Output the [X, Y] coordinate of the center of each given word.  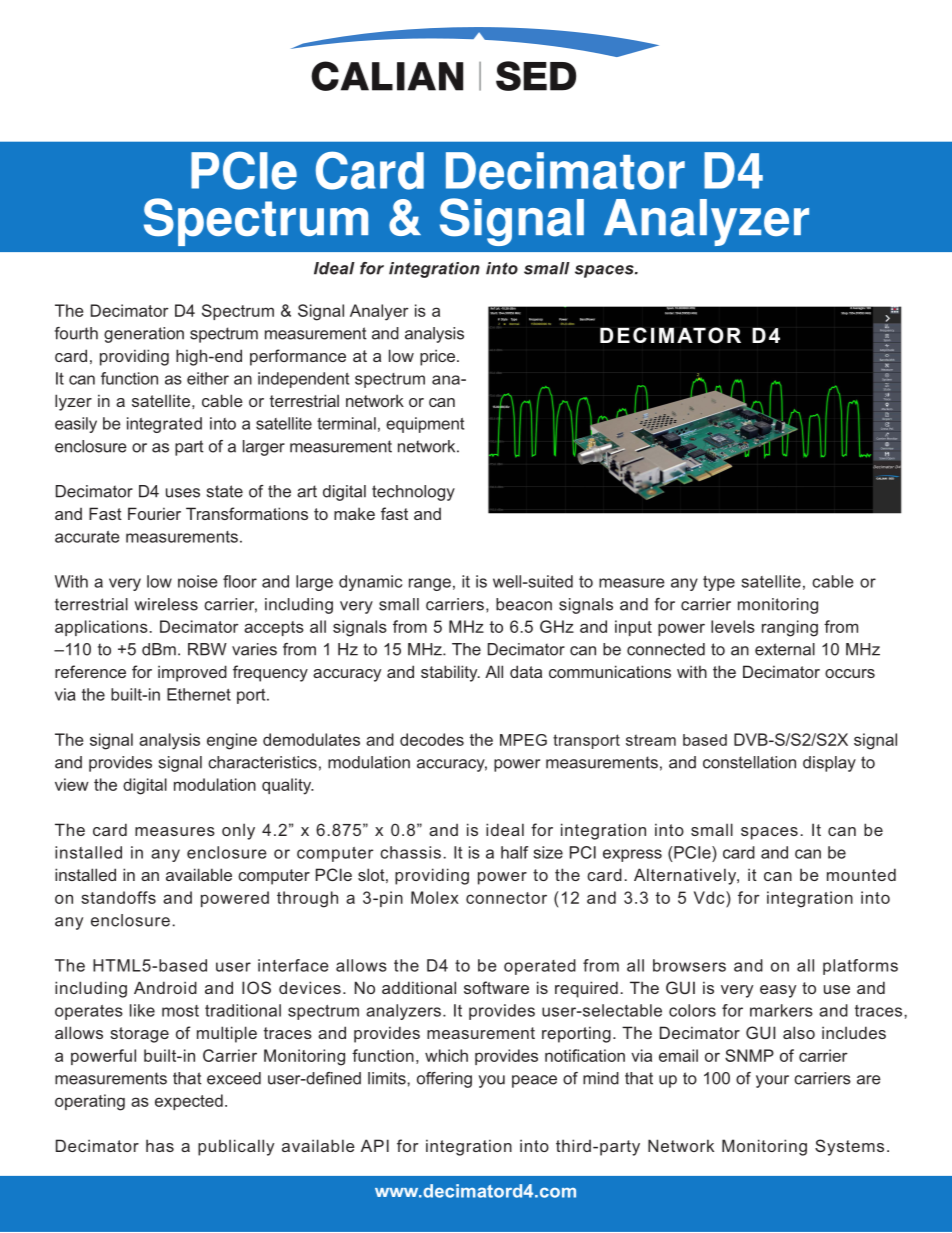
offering [444, 1080]
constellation [749, 762]
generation [144, 335]
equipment [425, 425]
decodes [432, 739]
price [437, 357]
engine [232, 741]
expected [189, 1102]
